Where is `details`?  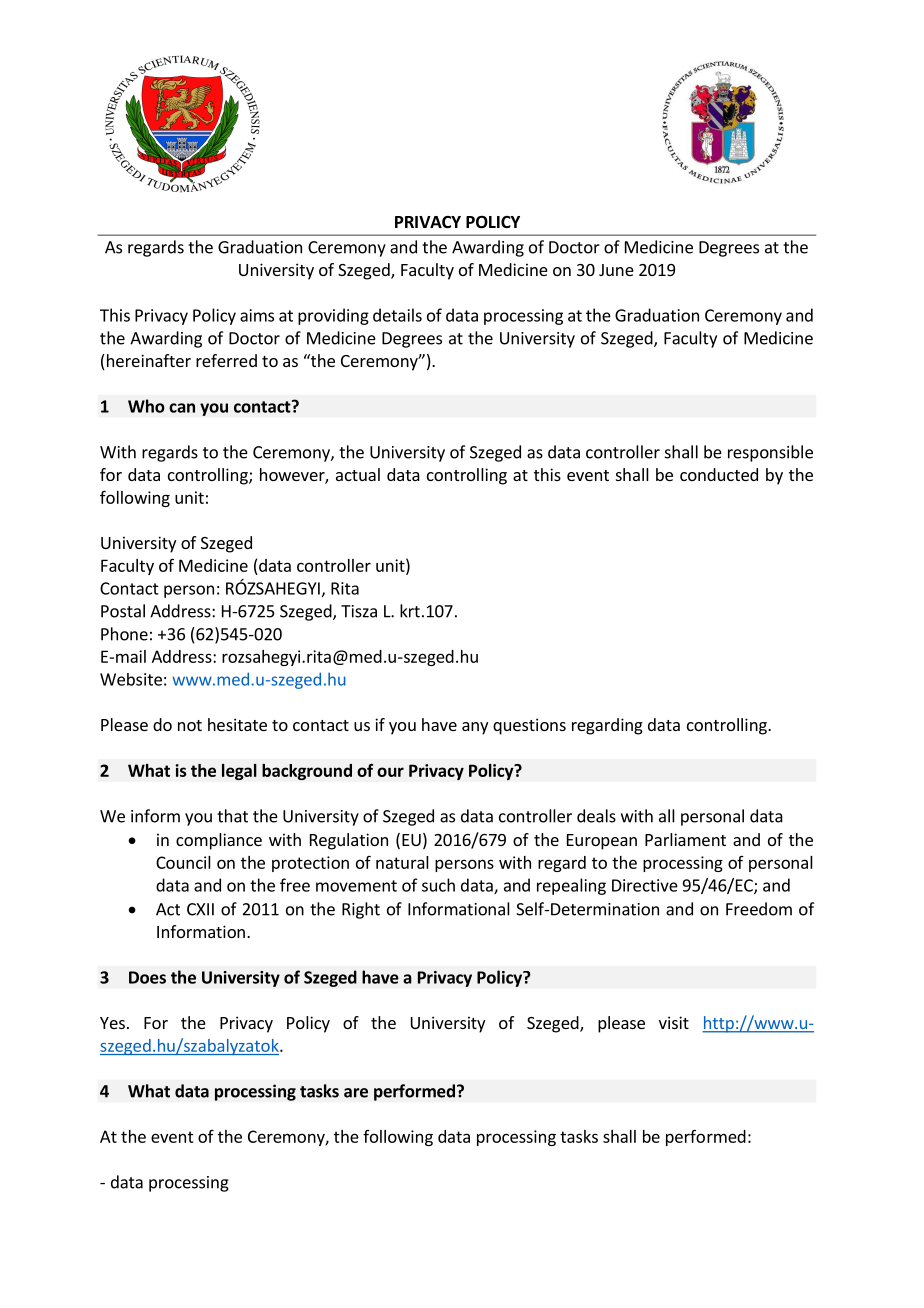
details is located at coordinates (397, 315).
